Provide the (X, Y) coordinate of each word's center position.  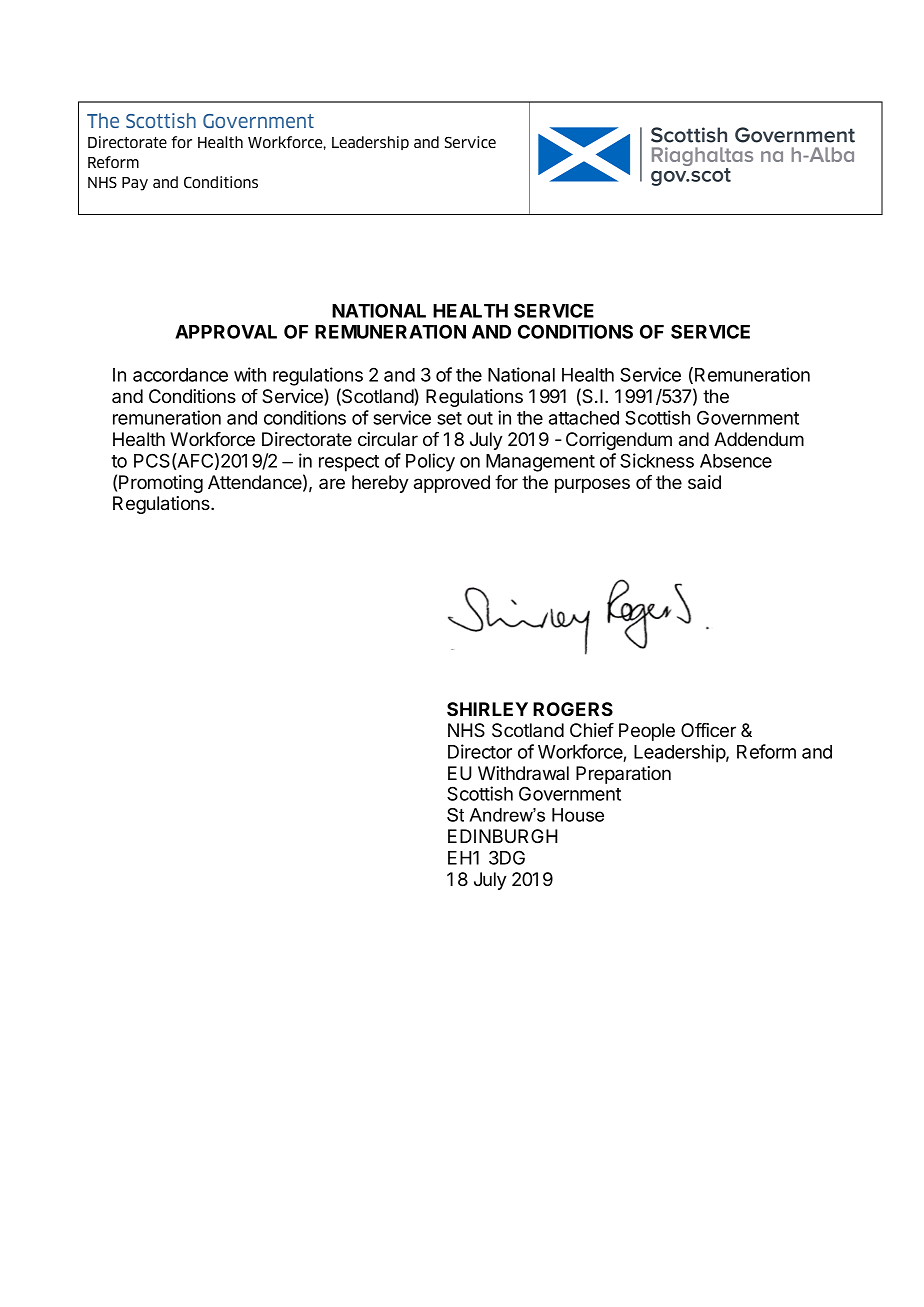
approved (452, 484)
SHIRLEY (487, 709)
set (449, 418)
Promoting (161, 484)
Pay (135, 184)
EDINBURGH (503, 836)
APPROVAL (226, 331)
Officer (708, 730)
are (332, 483)
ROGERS (573, 709)
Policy (430, 462)
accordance (180, 375)
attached (584, 418)
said (704, 482)
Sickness (657, 460)
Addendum (759, 439)
